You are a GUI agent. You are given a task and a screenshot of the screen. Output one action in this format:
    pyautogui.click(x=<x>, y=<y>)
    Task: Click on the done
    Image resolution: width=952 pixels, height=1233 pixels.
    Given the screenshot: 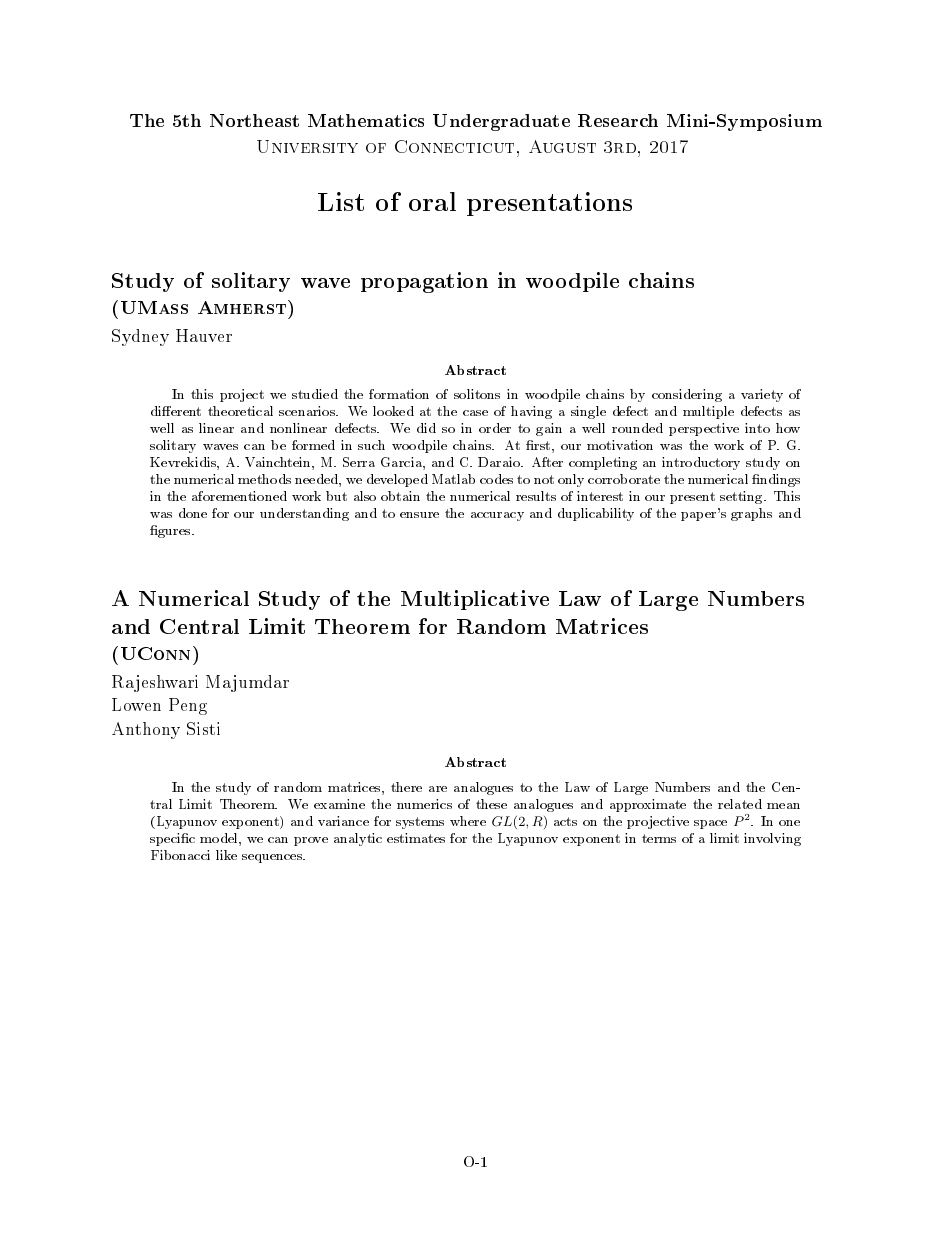 What is the action you would take?
    pyautogui.click(x=193, y=513)
